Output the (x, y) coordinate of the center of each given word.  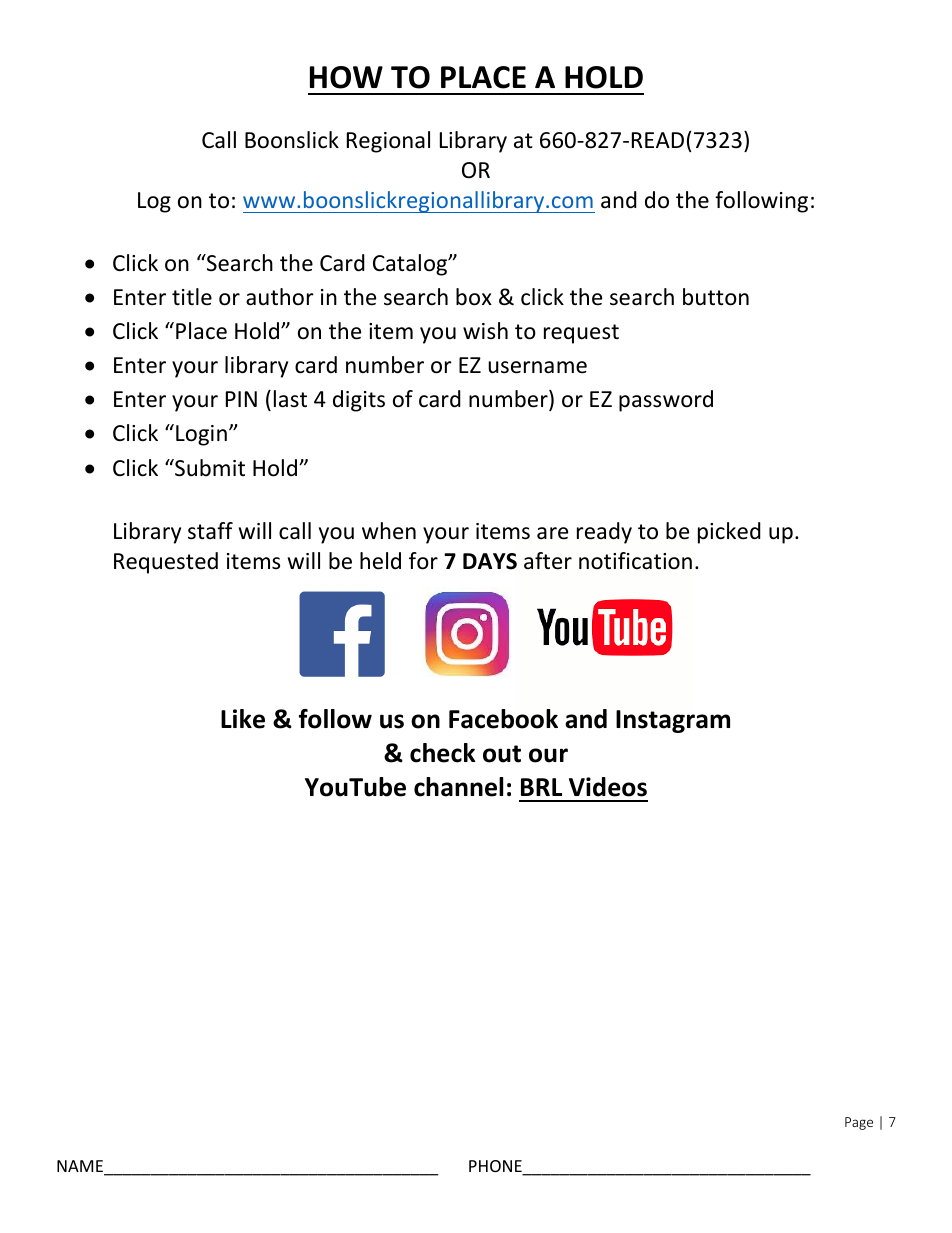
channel (458, 787)
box (474, 297)
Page (859, 1123)
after (548, 561)
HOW (346, 77)
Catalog (411, 265)
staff (210, 531)
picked (729, 533)
